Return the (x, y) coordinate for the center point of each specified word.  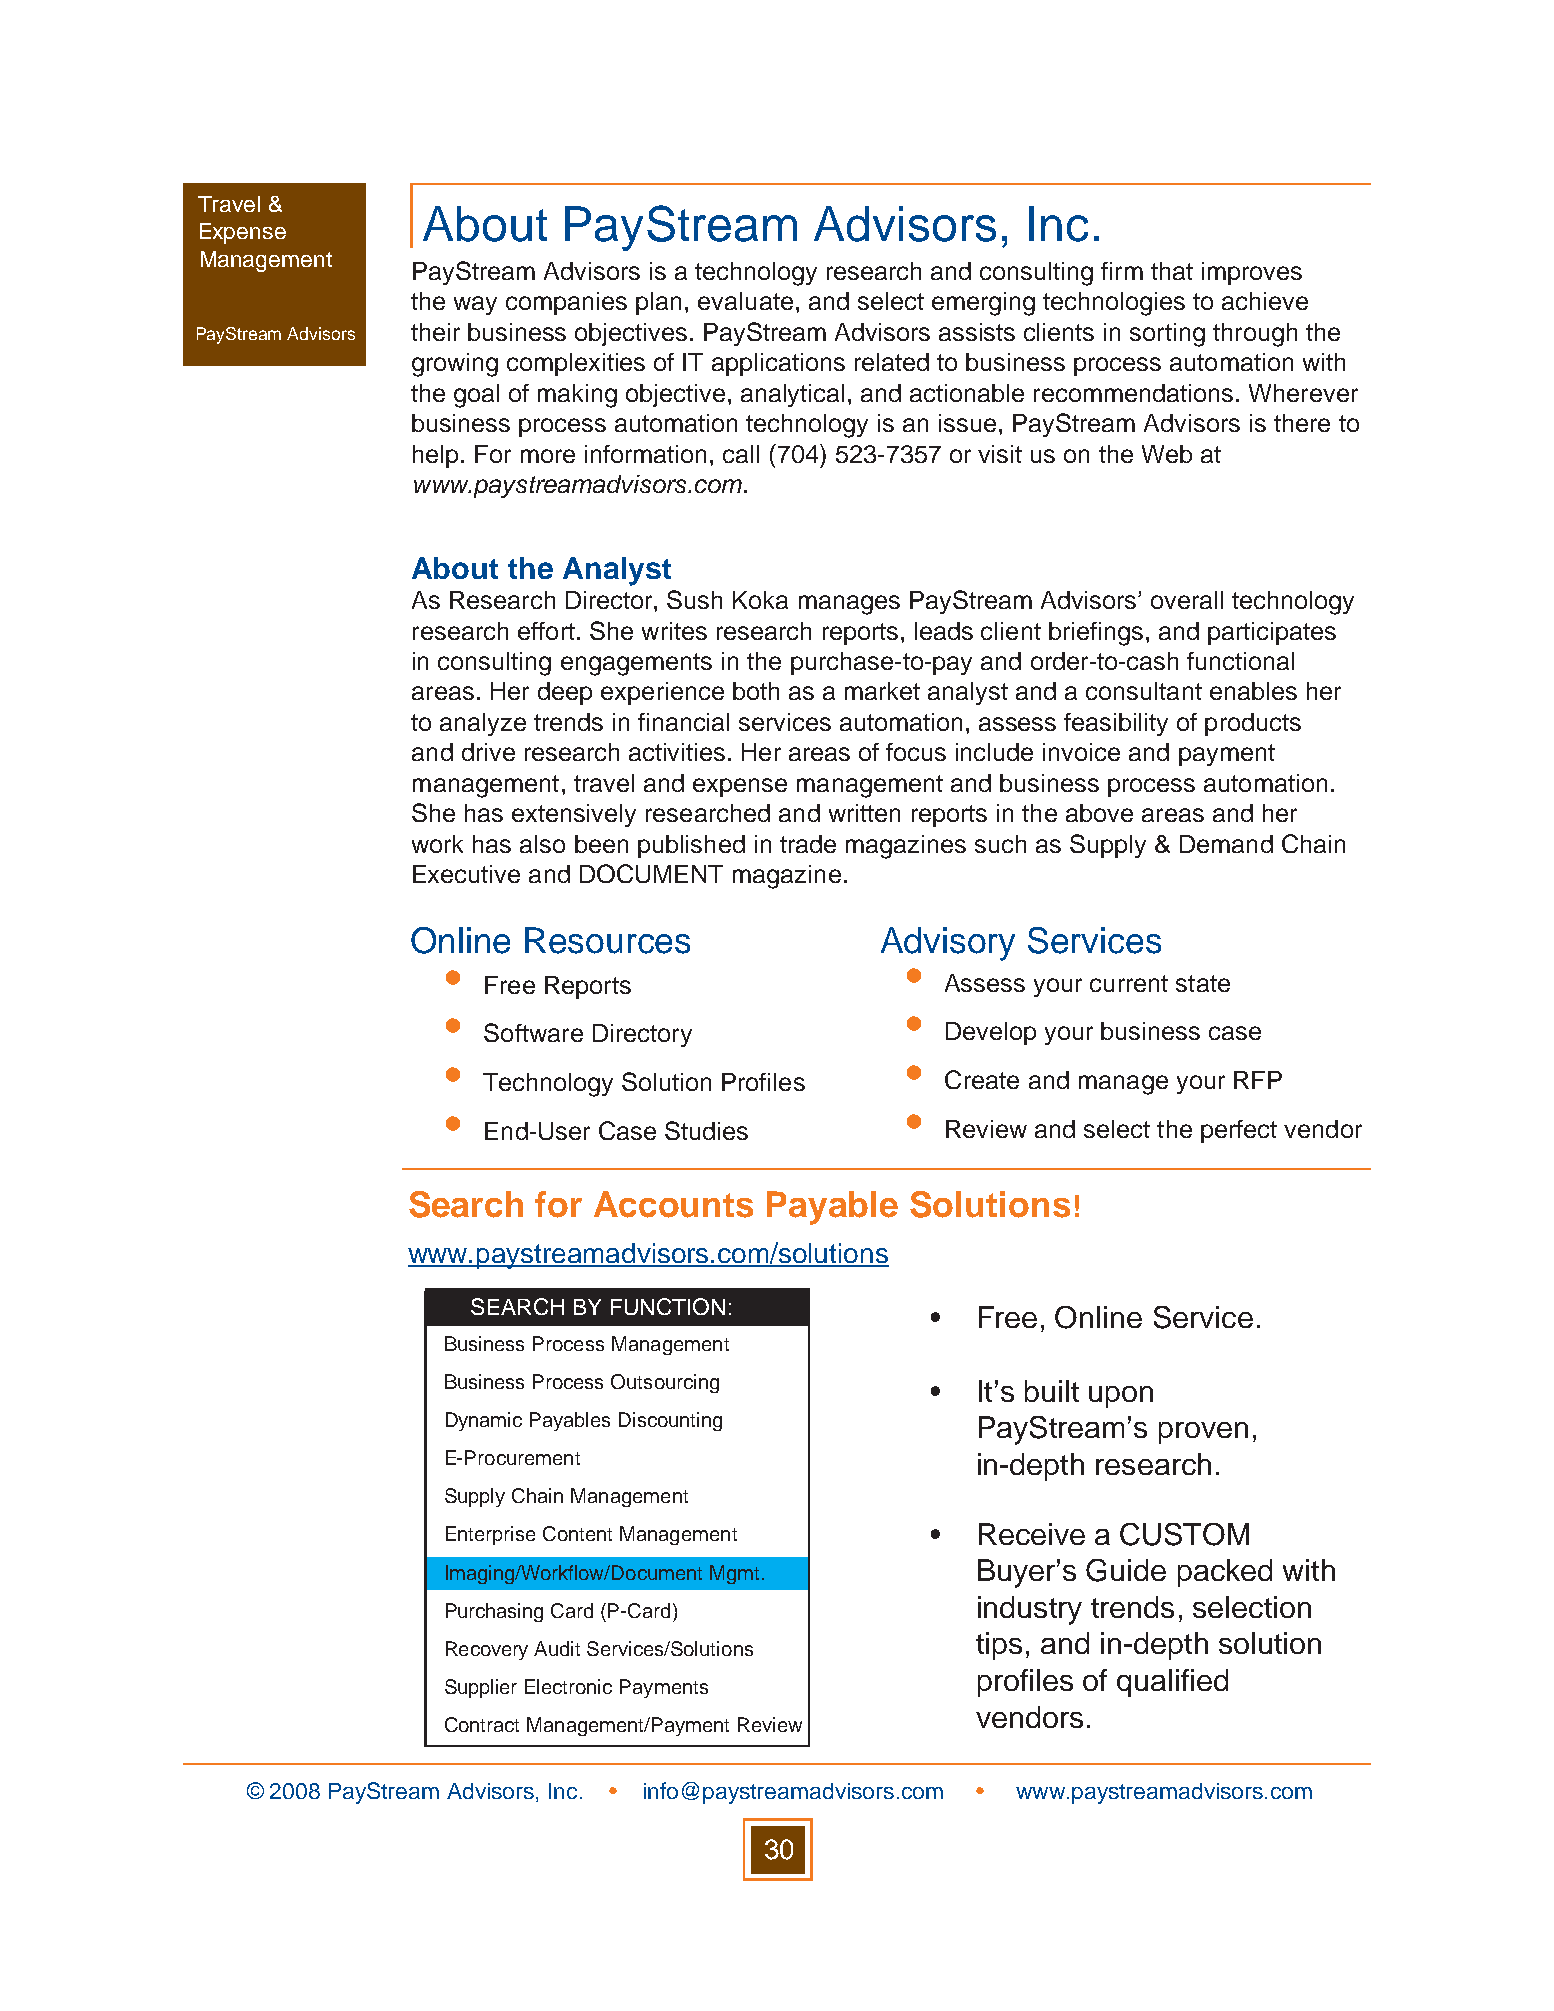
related (892, 362)
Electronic (568, 1686)
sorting (1167, 335)
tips (999, 1646)
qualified (1172, 1683)
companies (566, 303)
